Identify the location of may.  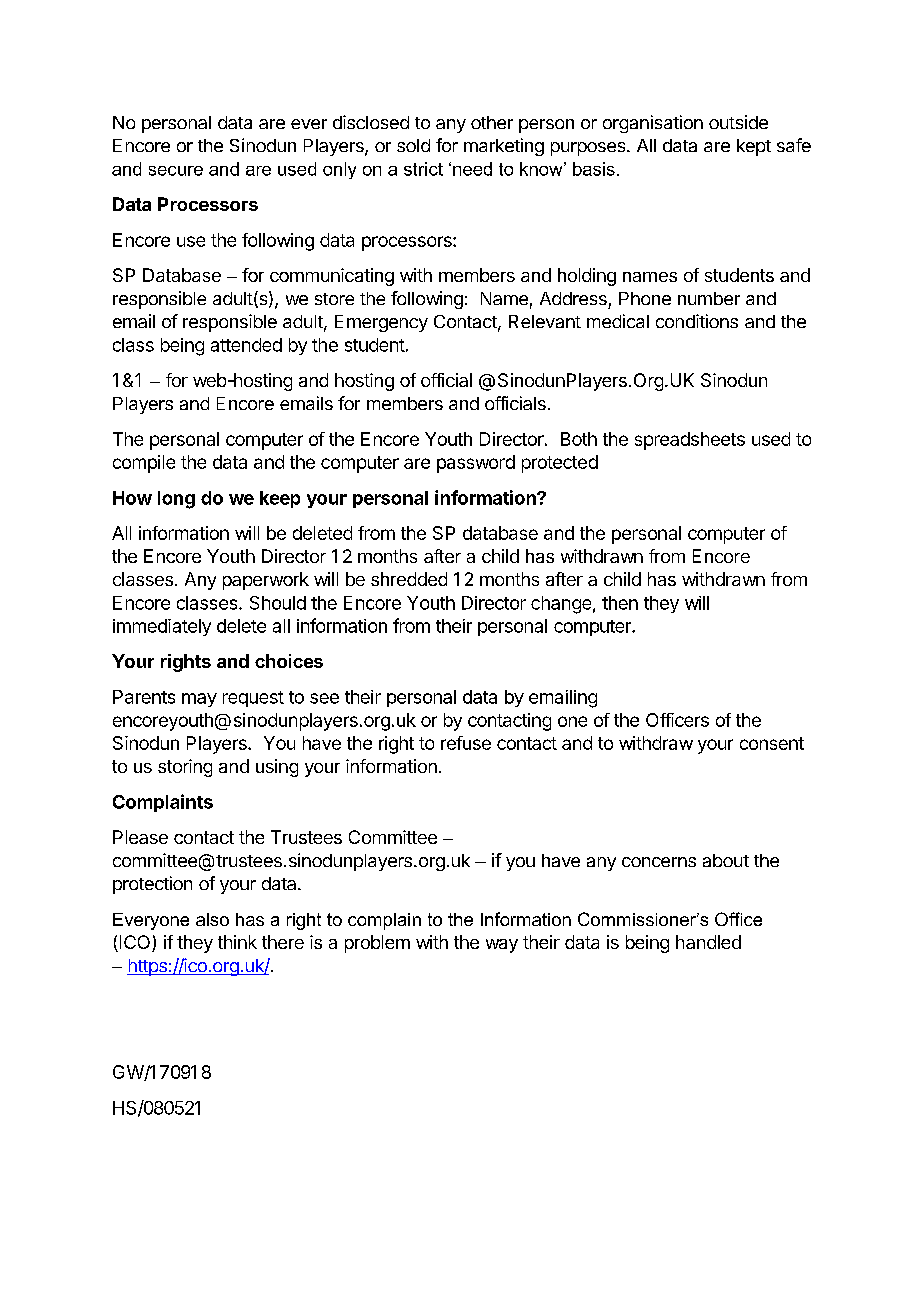
(199, 700).
